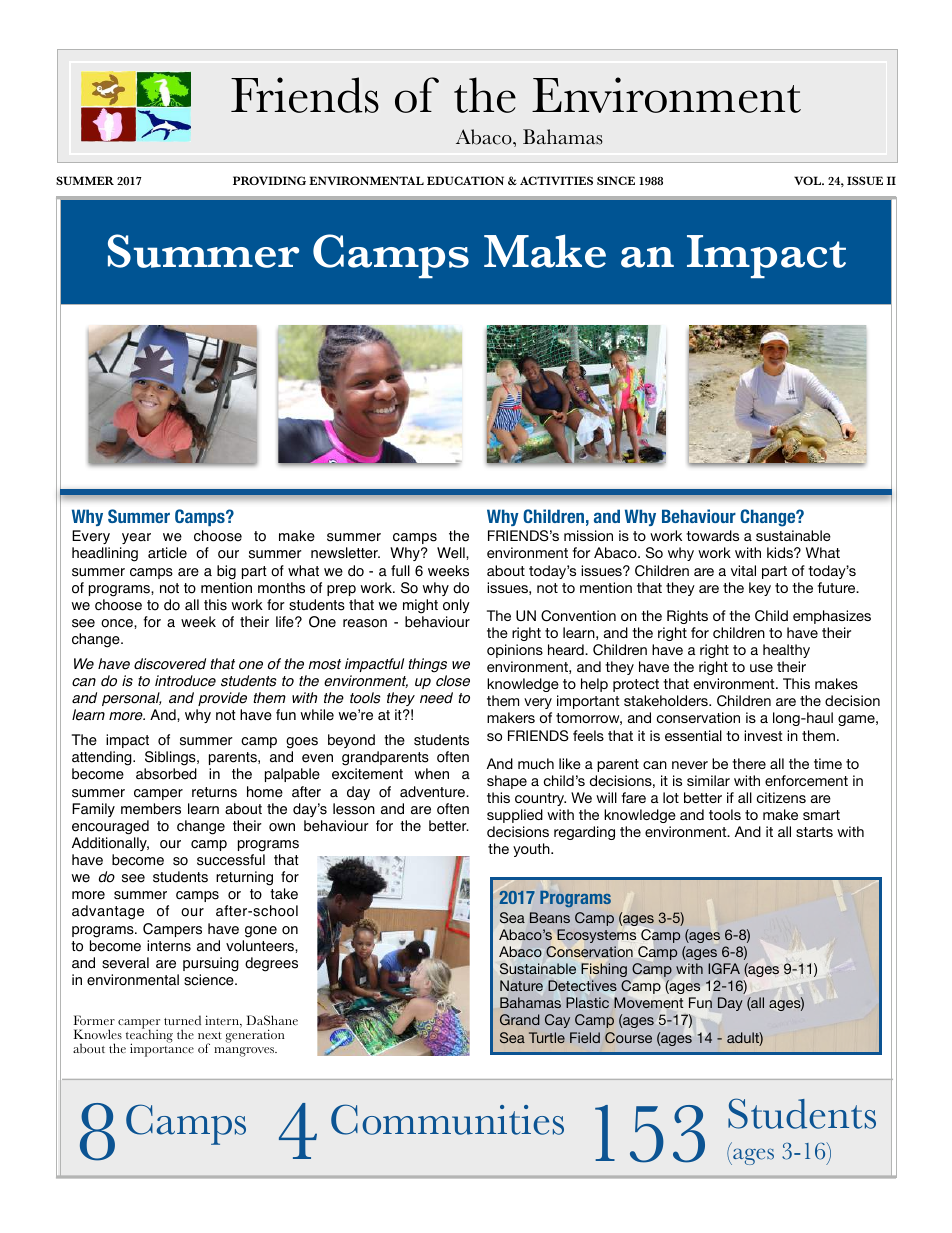 The height and width of the screenshot is (1233, 952). Describe the element at coordinates (616, 180) in the screenshot. I see `SINCE` at that location.
